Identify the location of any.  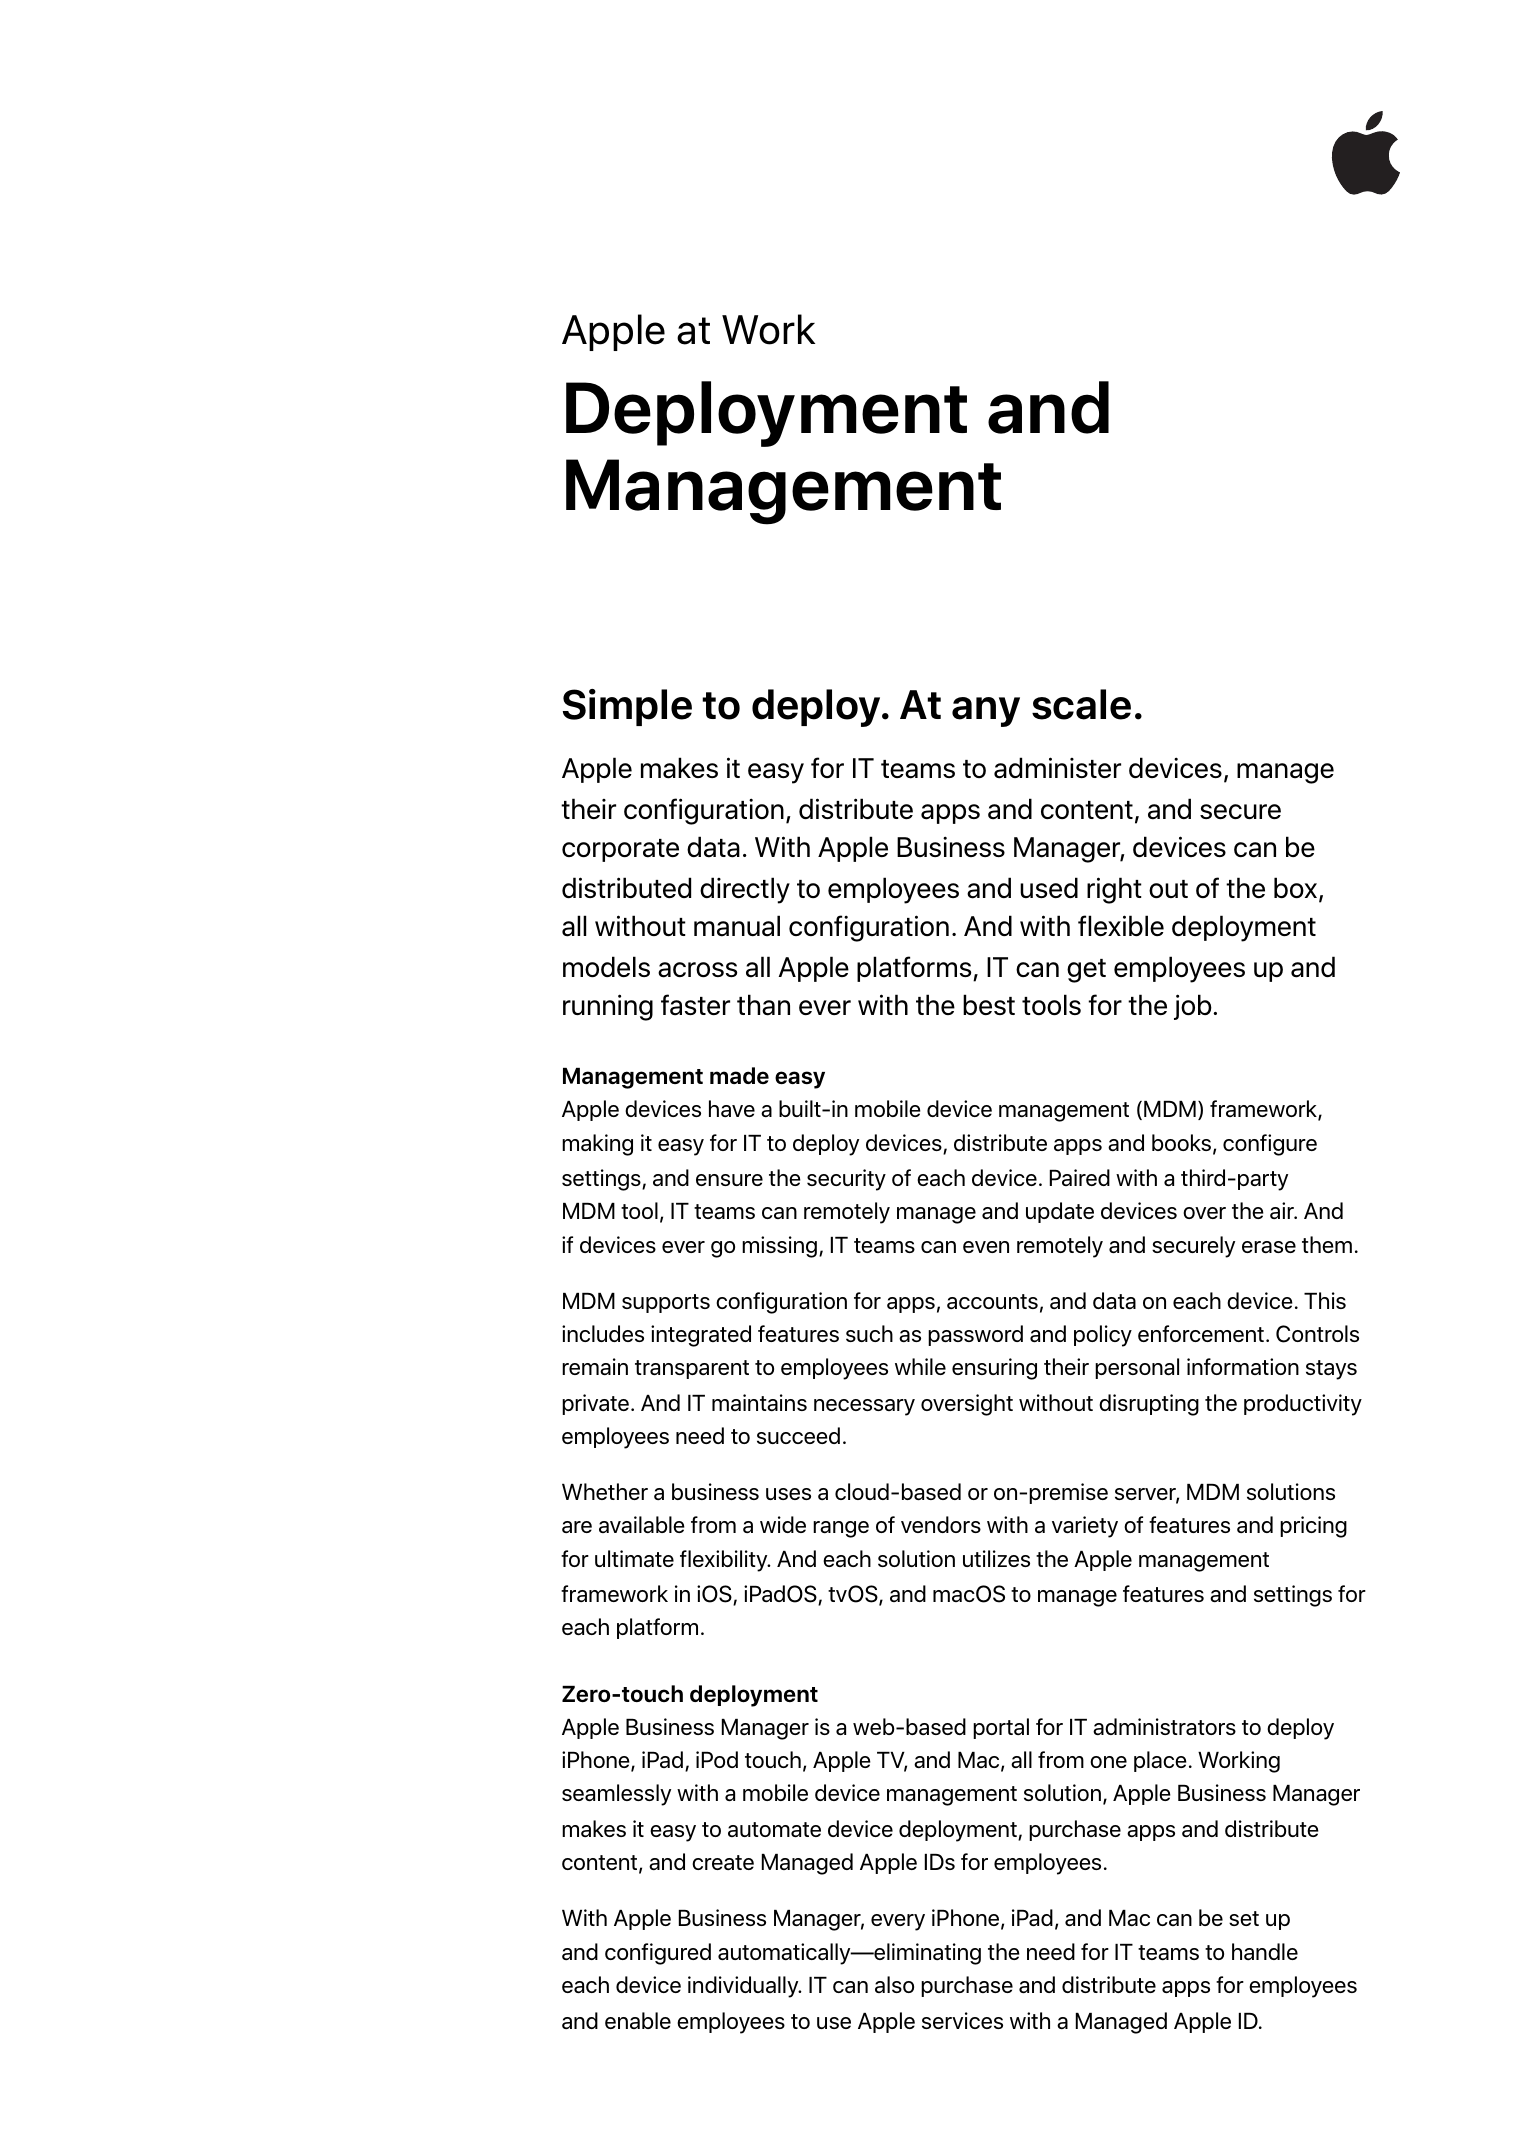
(986, 712).
